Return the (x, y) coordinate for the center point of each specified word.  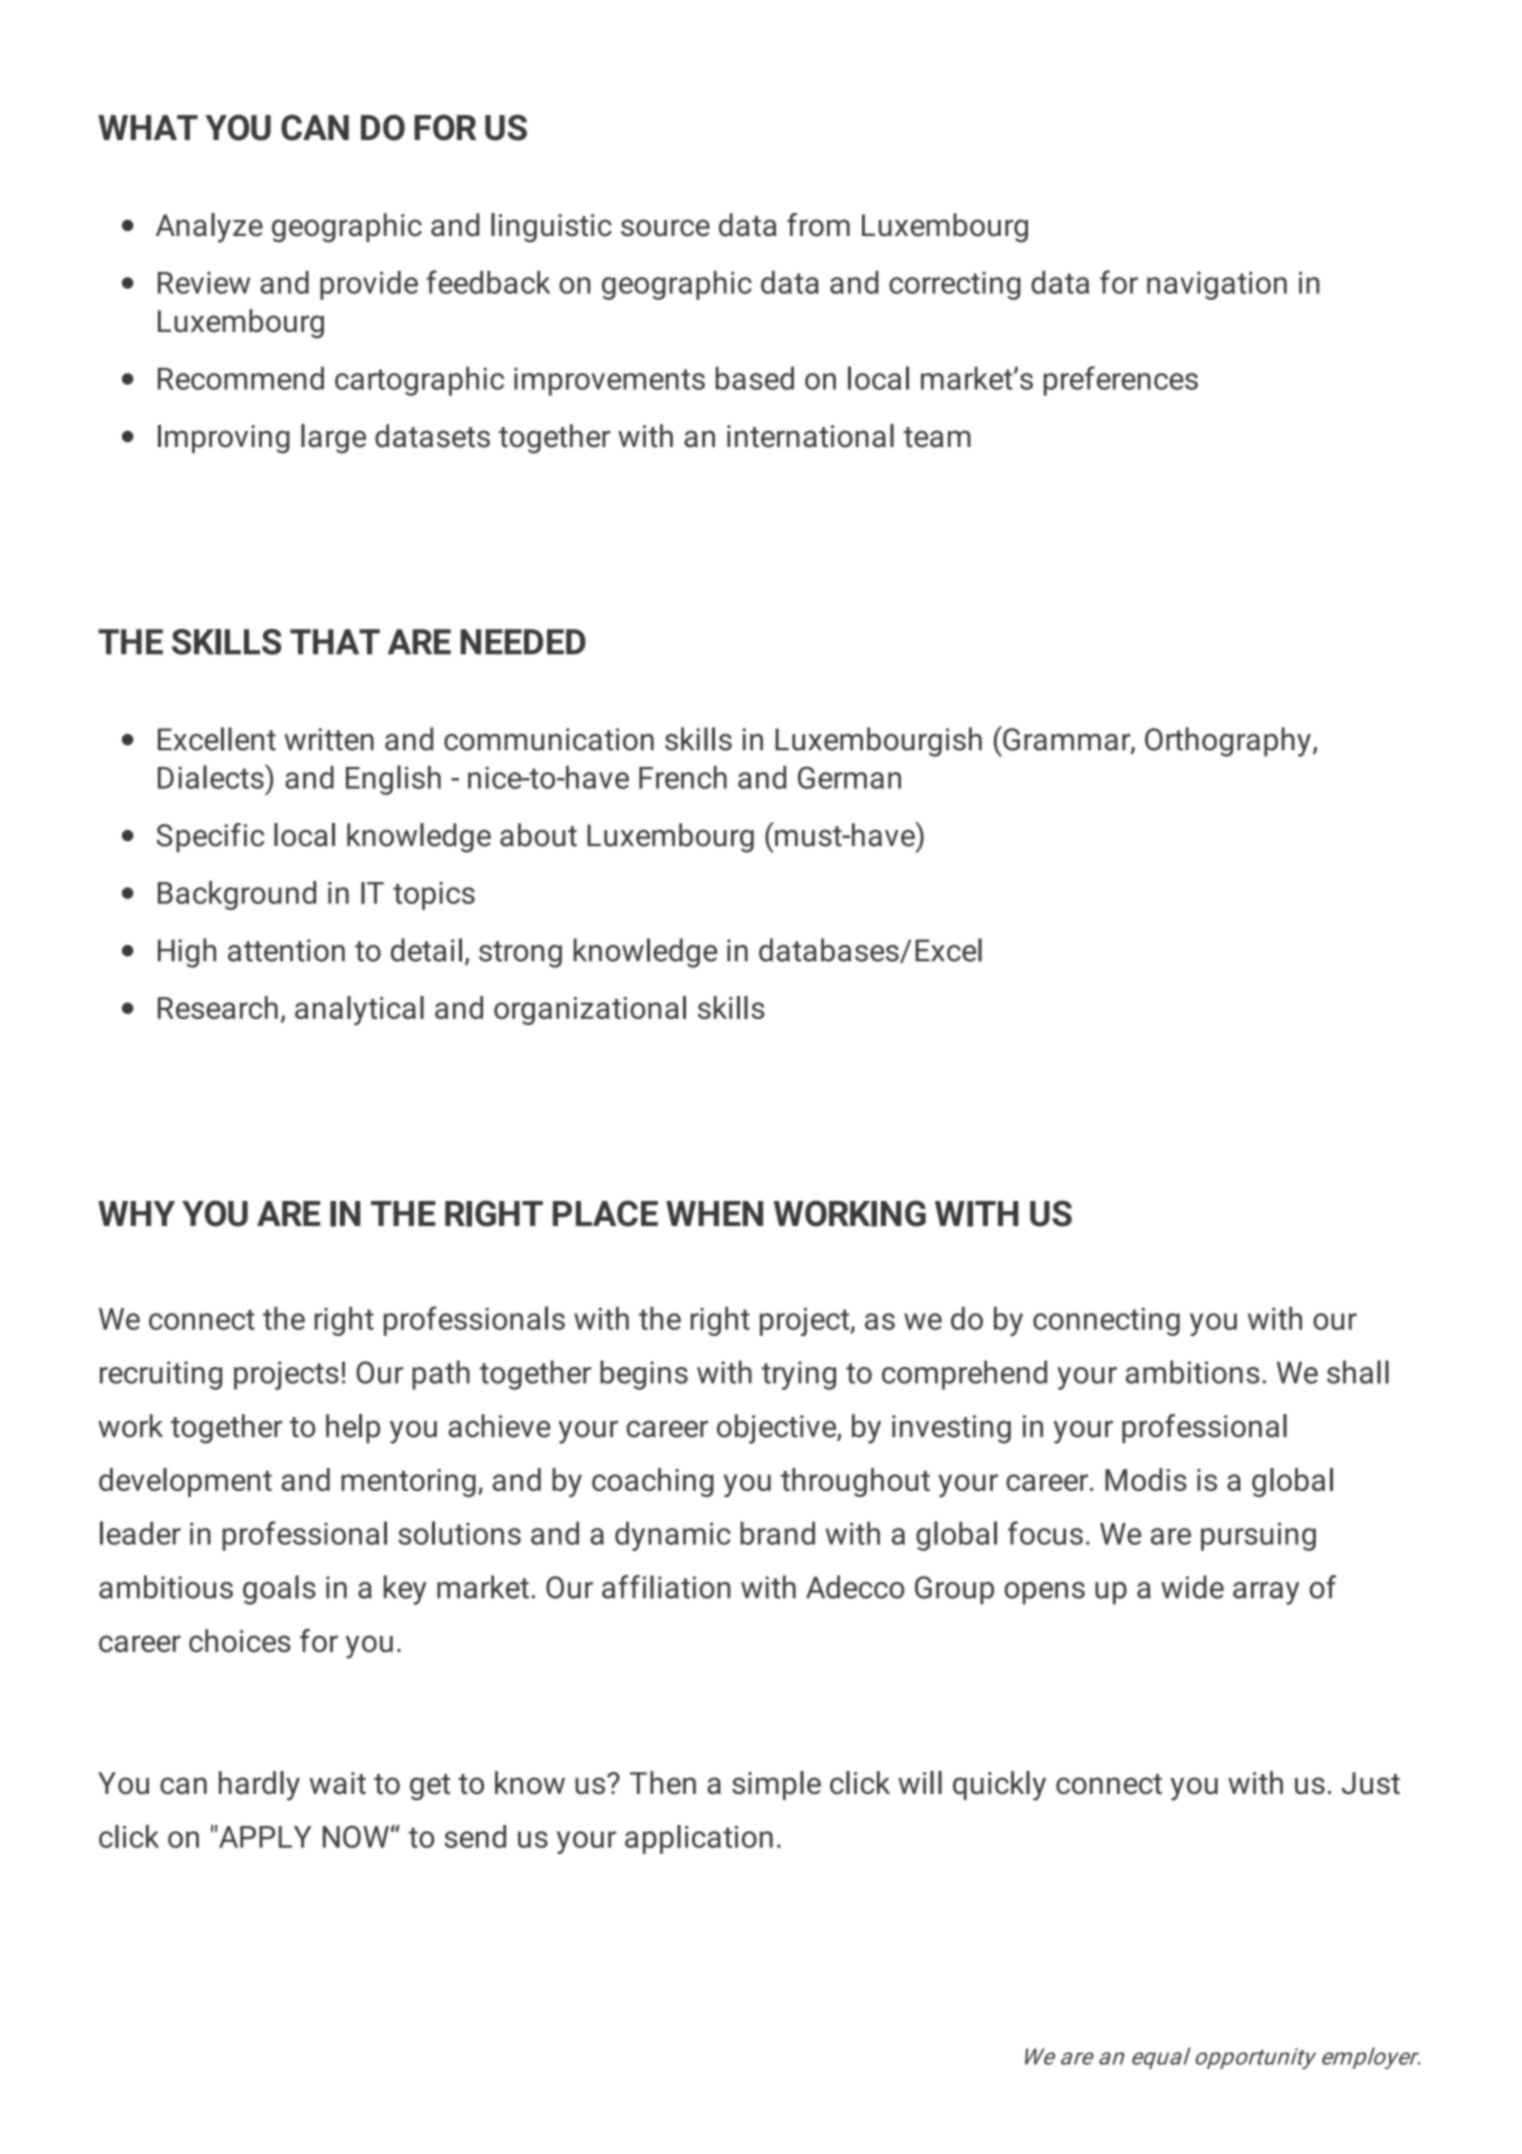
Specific (210, 838)
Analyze (209, 228)
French (683, 777)
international (810, 436)
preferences (1121, 381)
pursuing (1258, 1536)
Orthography (1228, 742)
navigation (1217, 285)
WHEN (714, 1213)
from (818, 225)
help (353, 1429)
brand (777, 1533)
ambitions (1192, 1372)
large (333, 439)
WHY (136, 1213)
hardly (259, 1786)
